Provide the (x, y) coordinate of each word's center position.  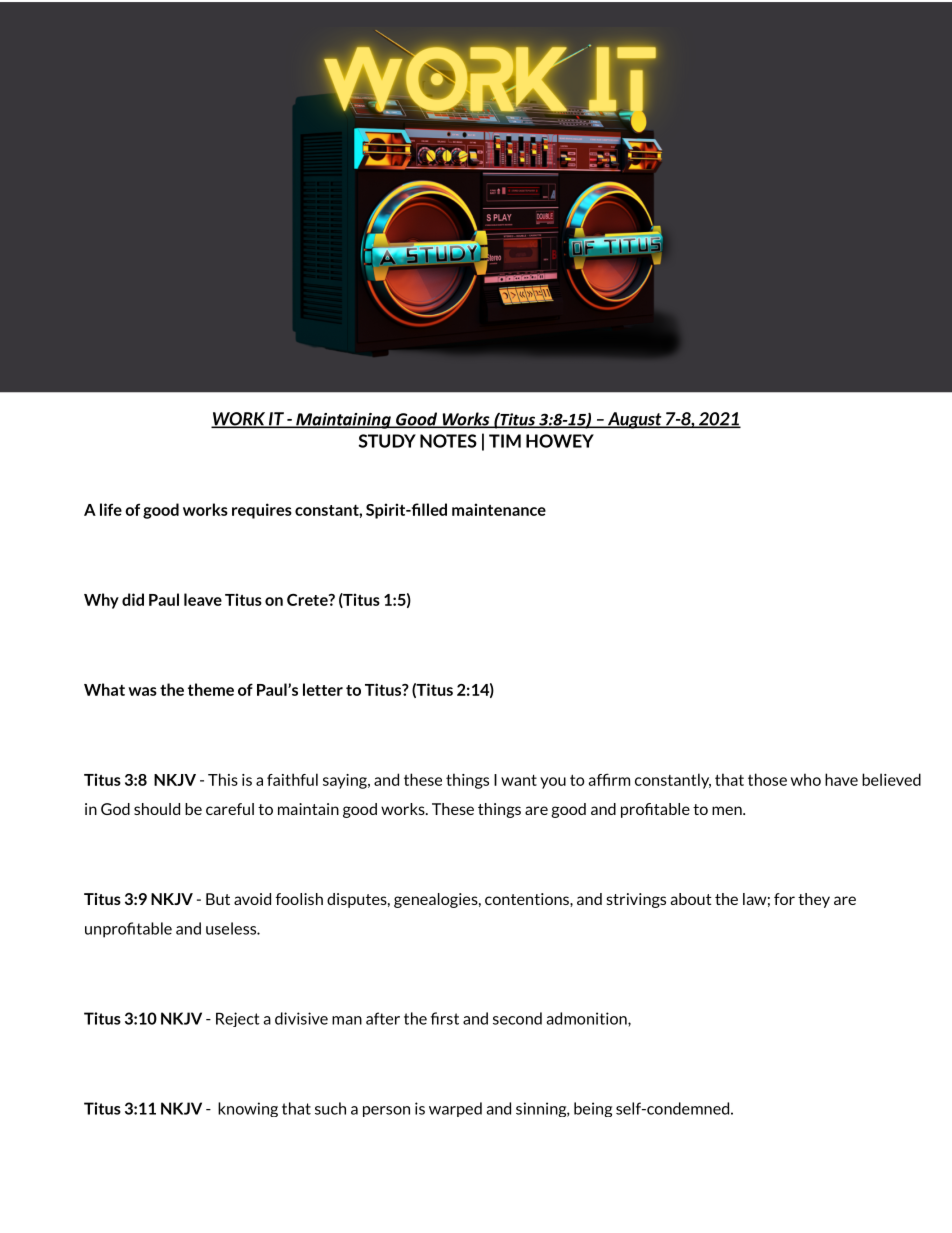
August (634, 420)
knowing (248, 1109)
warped (455, 1109)
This (223, 779)
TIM (505, 441)
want (519, 780)
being (593, 1109)
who (806, 779)
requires (262, 511)
